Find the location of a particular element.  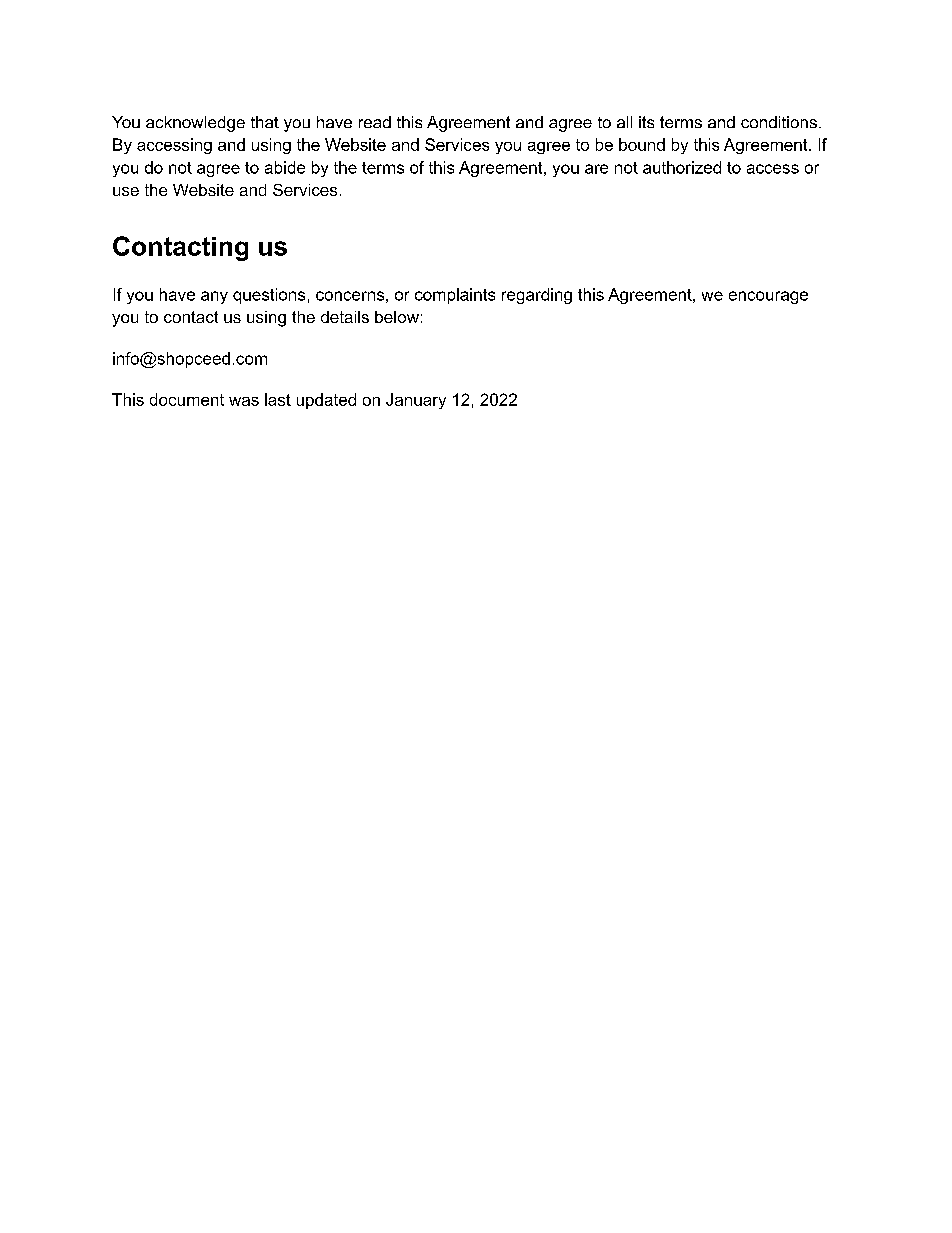

its is located at coordinates (646, 122).
